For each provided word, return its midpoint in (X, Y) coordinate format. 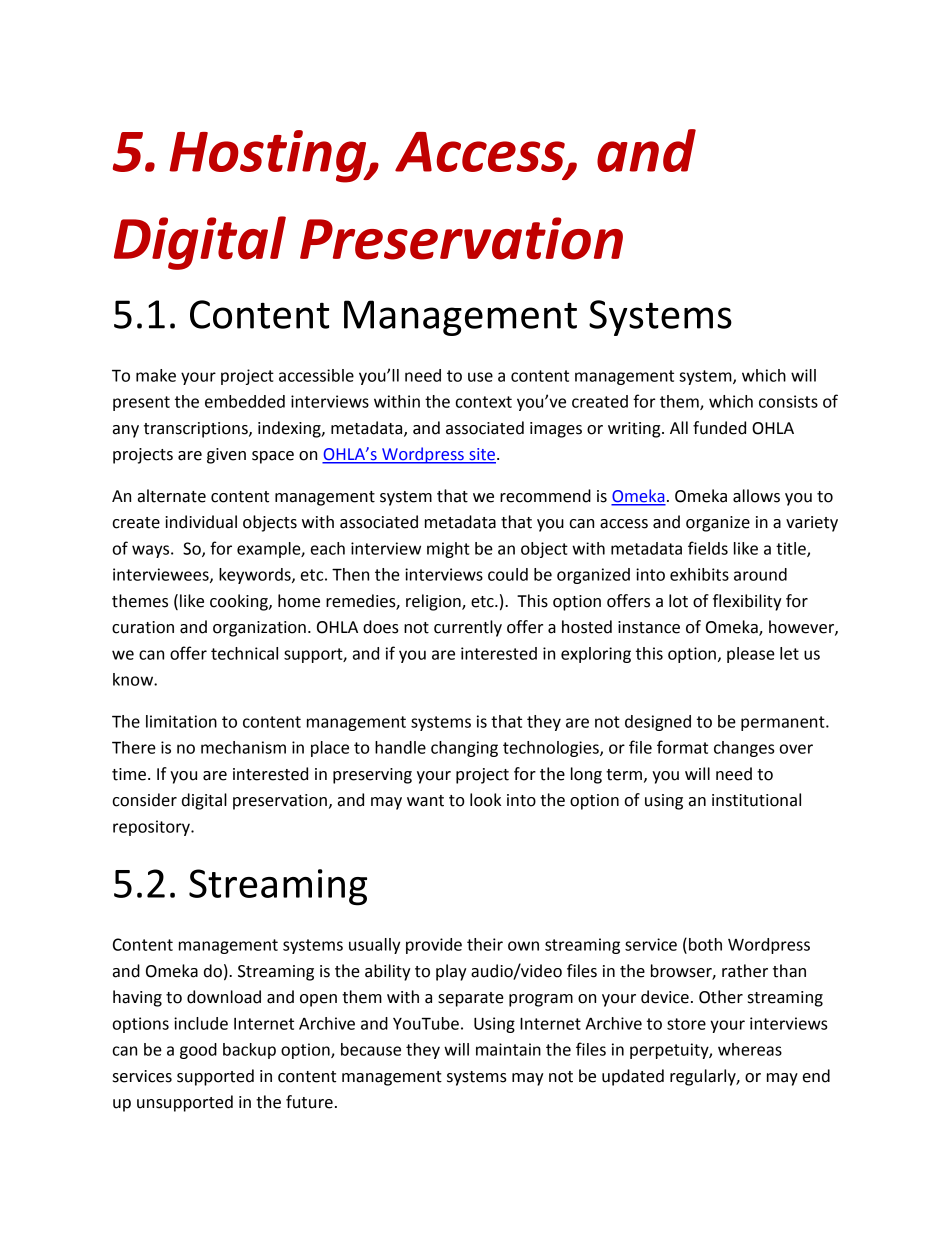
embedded (245, 401)
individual (201, 522)
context (484, 402)
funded (719, 428)
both (705, 944)
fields (708, 548)
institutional (756, 800)
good (198, 1051)
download (224, 997)
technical (244, 653)
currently (468, 628)
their (485, 944)
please (751, 655)
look (485, 800)
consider (144, 800)
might (448, 550)
